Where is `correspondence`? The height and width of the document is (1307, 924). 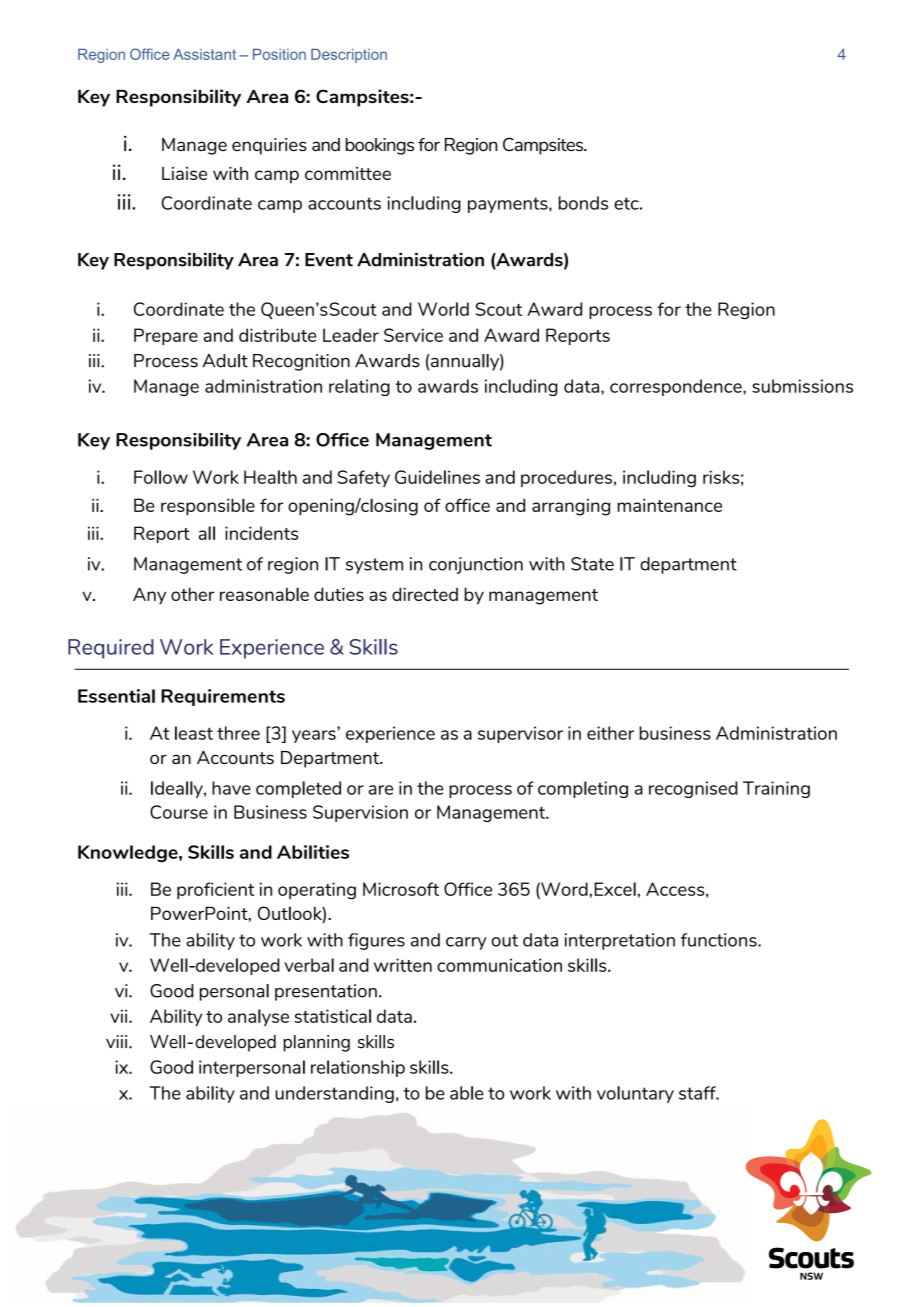 correspondence is located at coordinates (677, 387).
